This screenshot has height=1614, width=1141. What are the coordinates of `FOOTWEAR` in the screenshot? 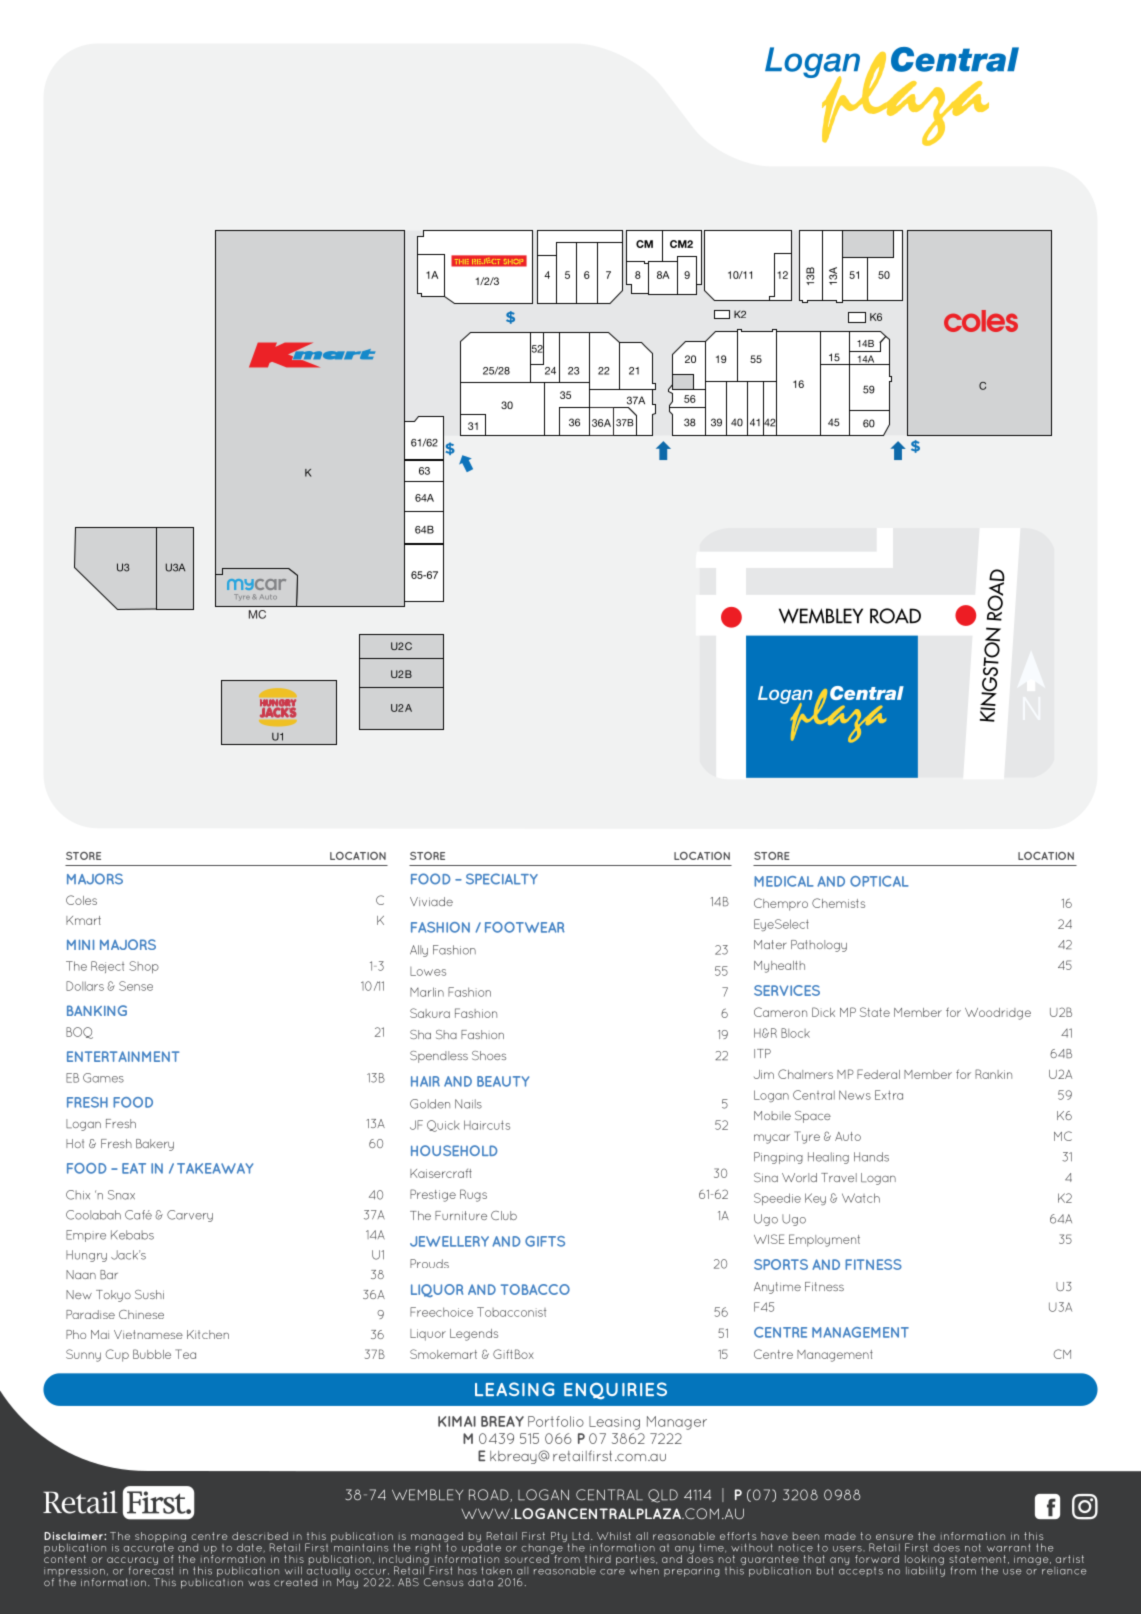 It's located at (525, 927).
